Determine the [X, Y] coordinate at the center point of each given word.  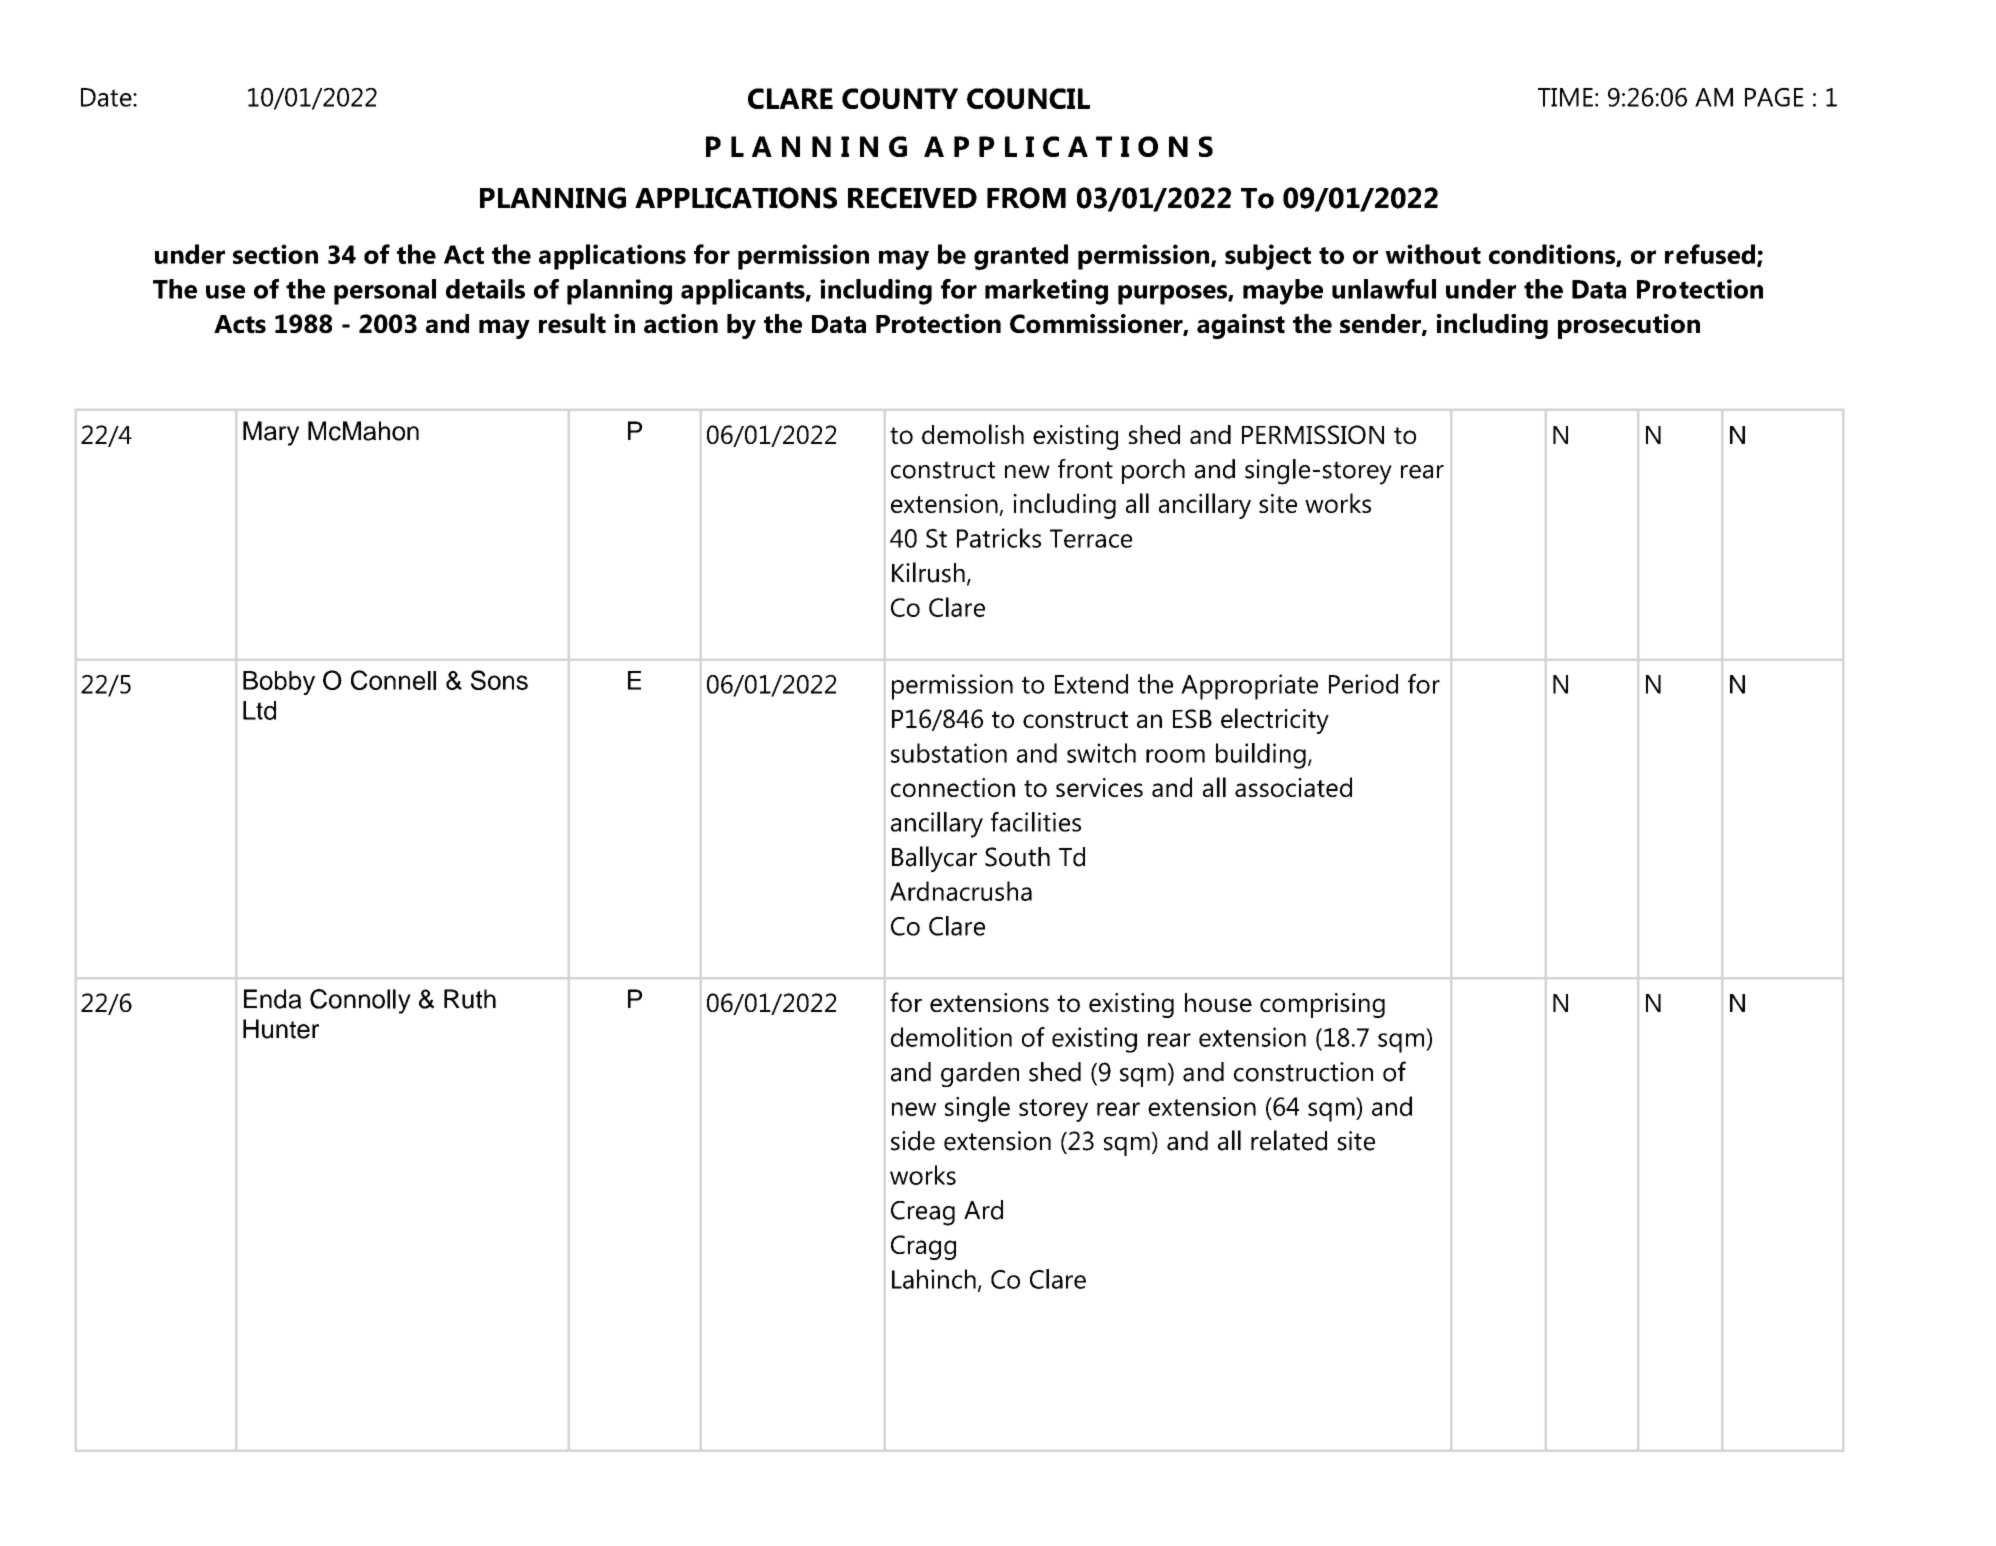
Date [107, 97]
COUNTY [900, 98]
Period [1363, 684]
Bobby [279, 683]
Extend [1091, 684]
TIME [1565, 97]
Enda [273, 999]
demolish [973, 434]
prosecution [1629, 326]
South [1017, 857]
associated [1293, 787]
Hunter [281, 1029]
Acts [240, 324]
